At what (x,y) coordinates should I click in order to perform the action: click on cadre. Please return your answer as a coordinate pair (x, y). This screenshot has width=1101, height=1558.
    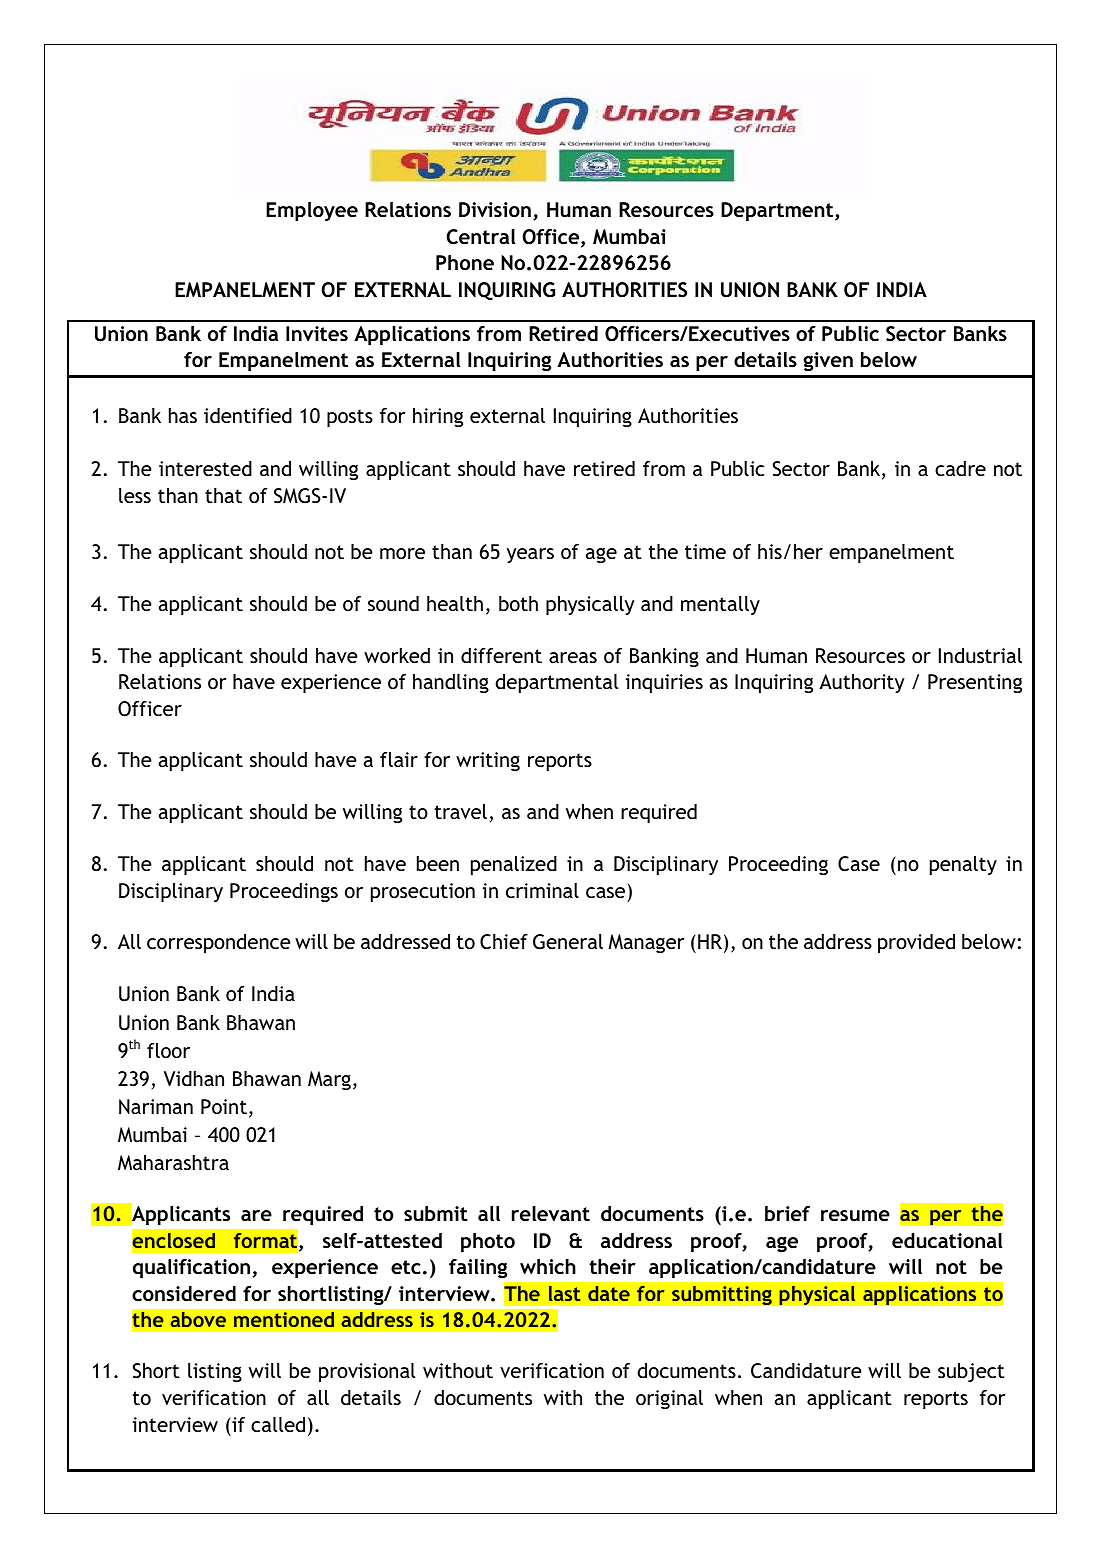
    Looking at the image, I should click on (960, 468).
